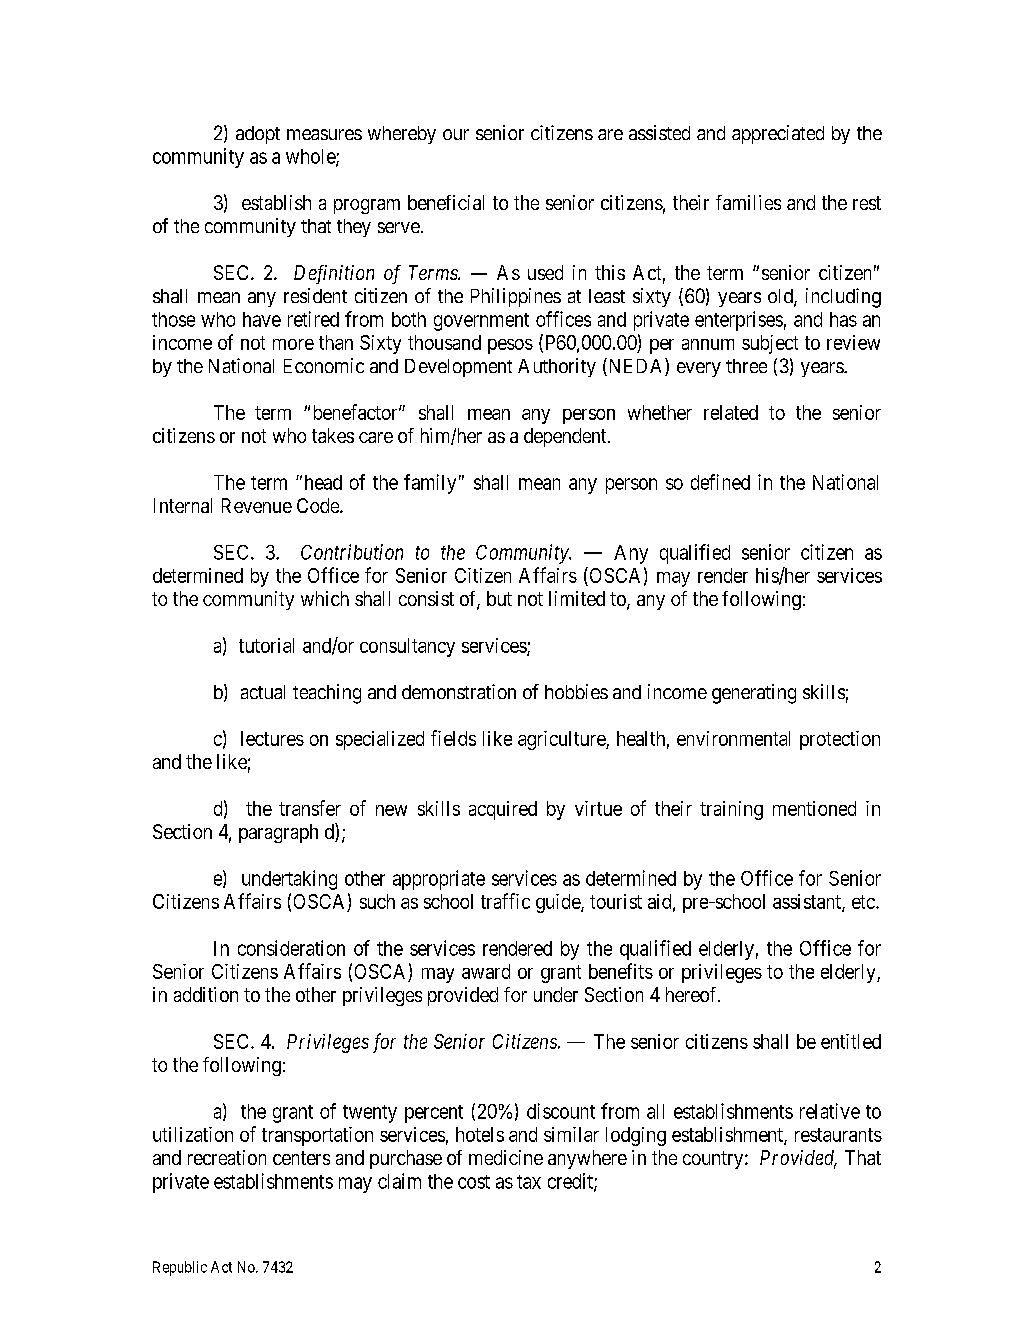  What do you see at coordinates (430, 484) in the page?
I see `family` at bounding box center [430, 484].
